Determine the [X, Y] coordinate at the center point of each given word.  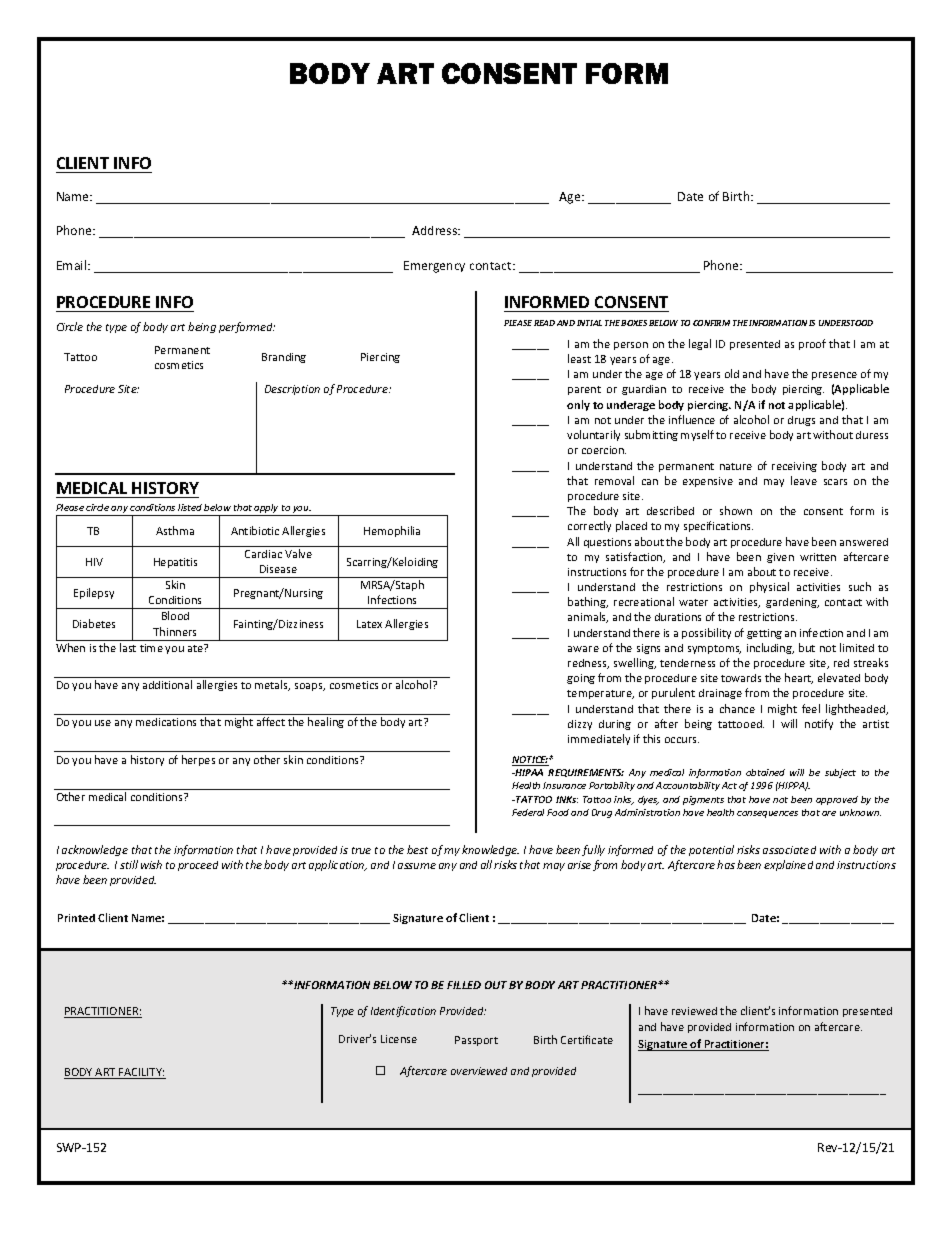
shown [736, 510]
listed [190, 507]
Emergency [434, 267]
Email [73, 265]
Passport [476, 1041]
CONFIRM [711, 323]
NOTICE [530, 761]
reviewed [694, 1011]
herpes [198, 760]
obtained [765, 772]
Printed [76, 918]
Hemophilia [392, 531]
